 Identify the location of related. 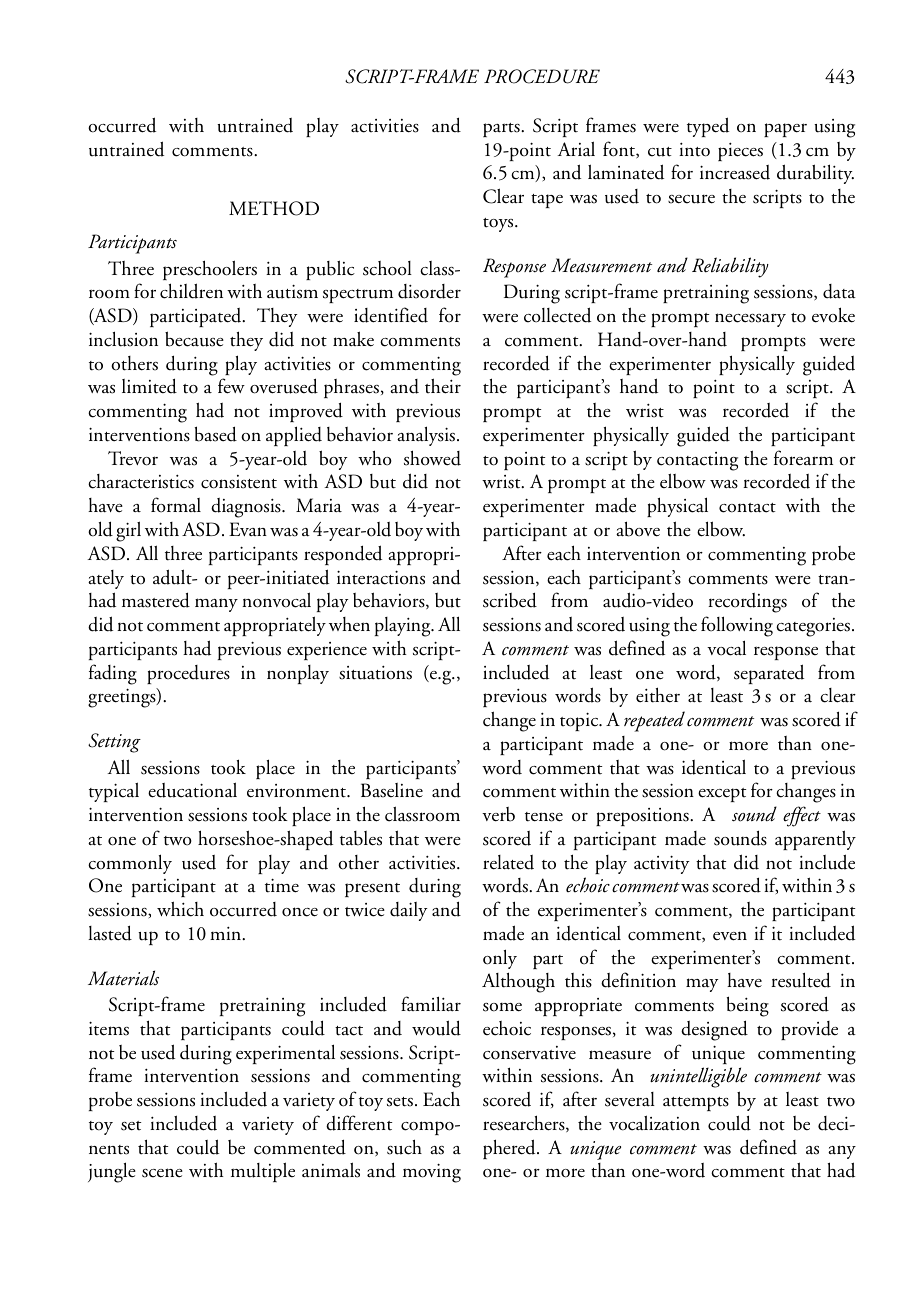
(508, 862).
